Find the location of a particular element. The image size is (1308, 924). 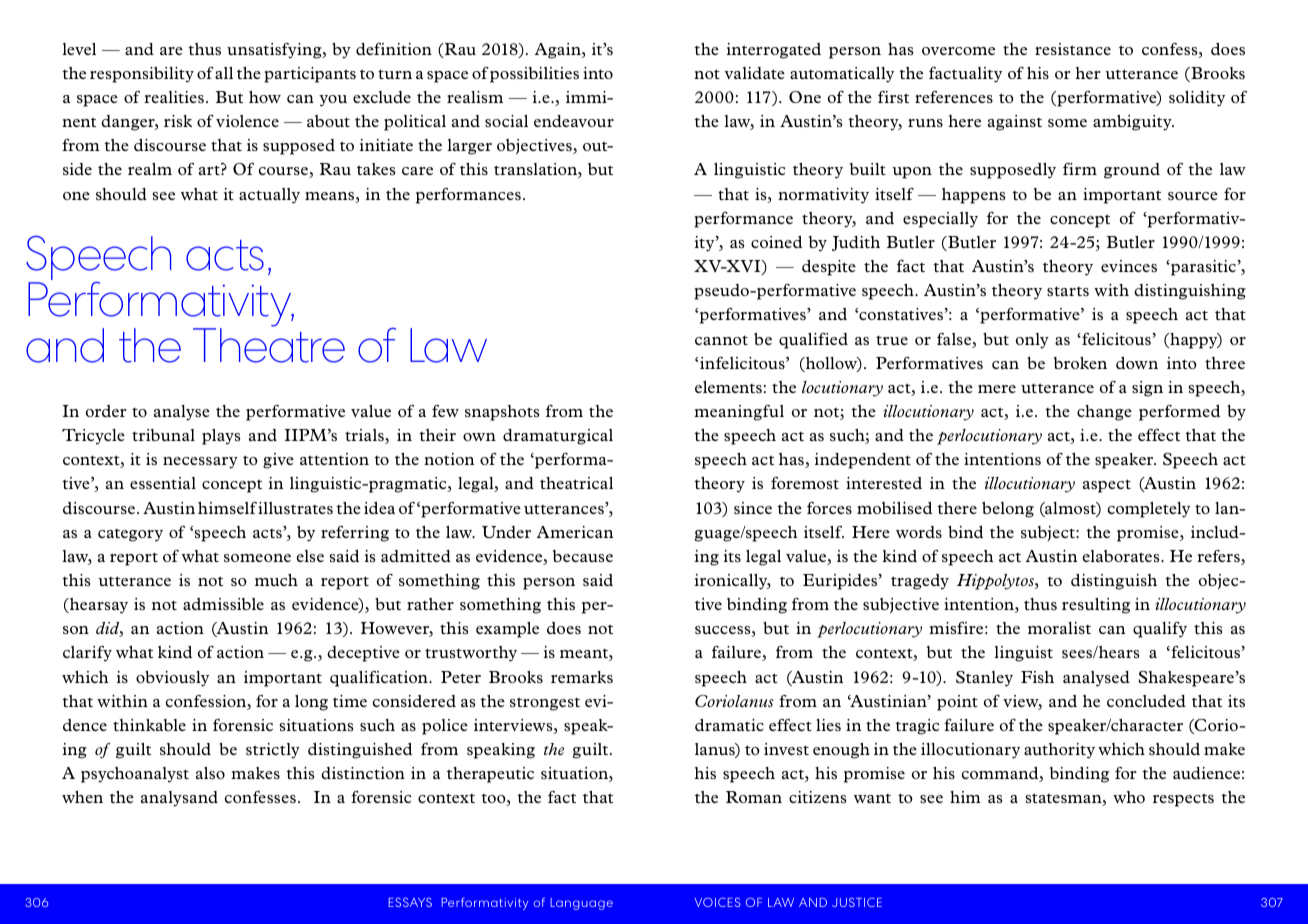

theatrical is located at coordinates (576, 483).
